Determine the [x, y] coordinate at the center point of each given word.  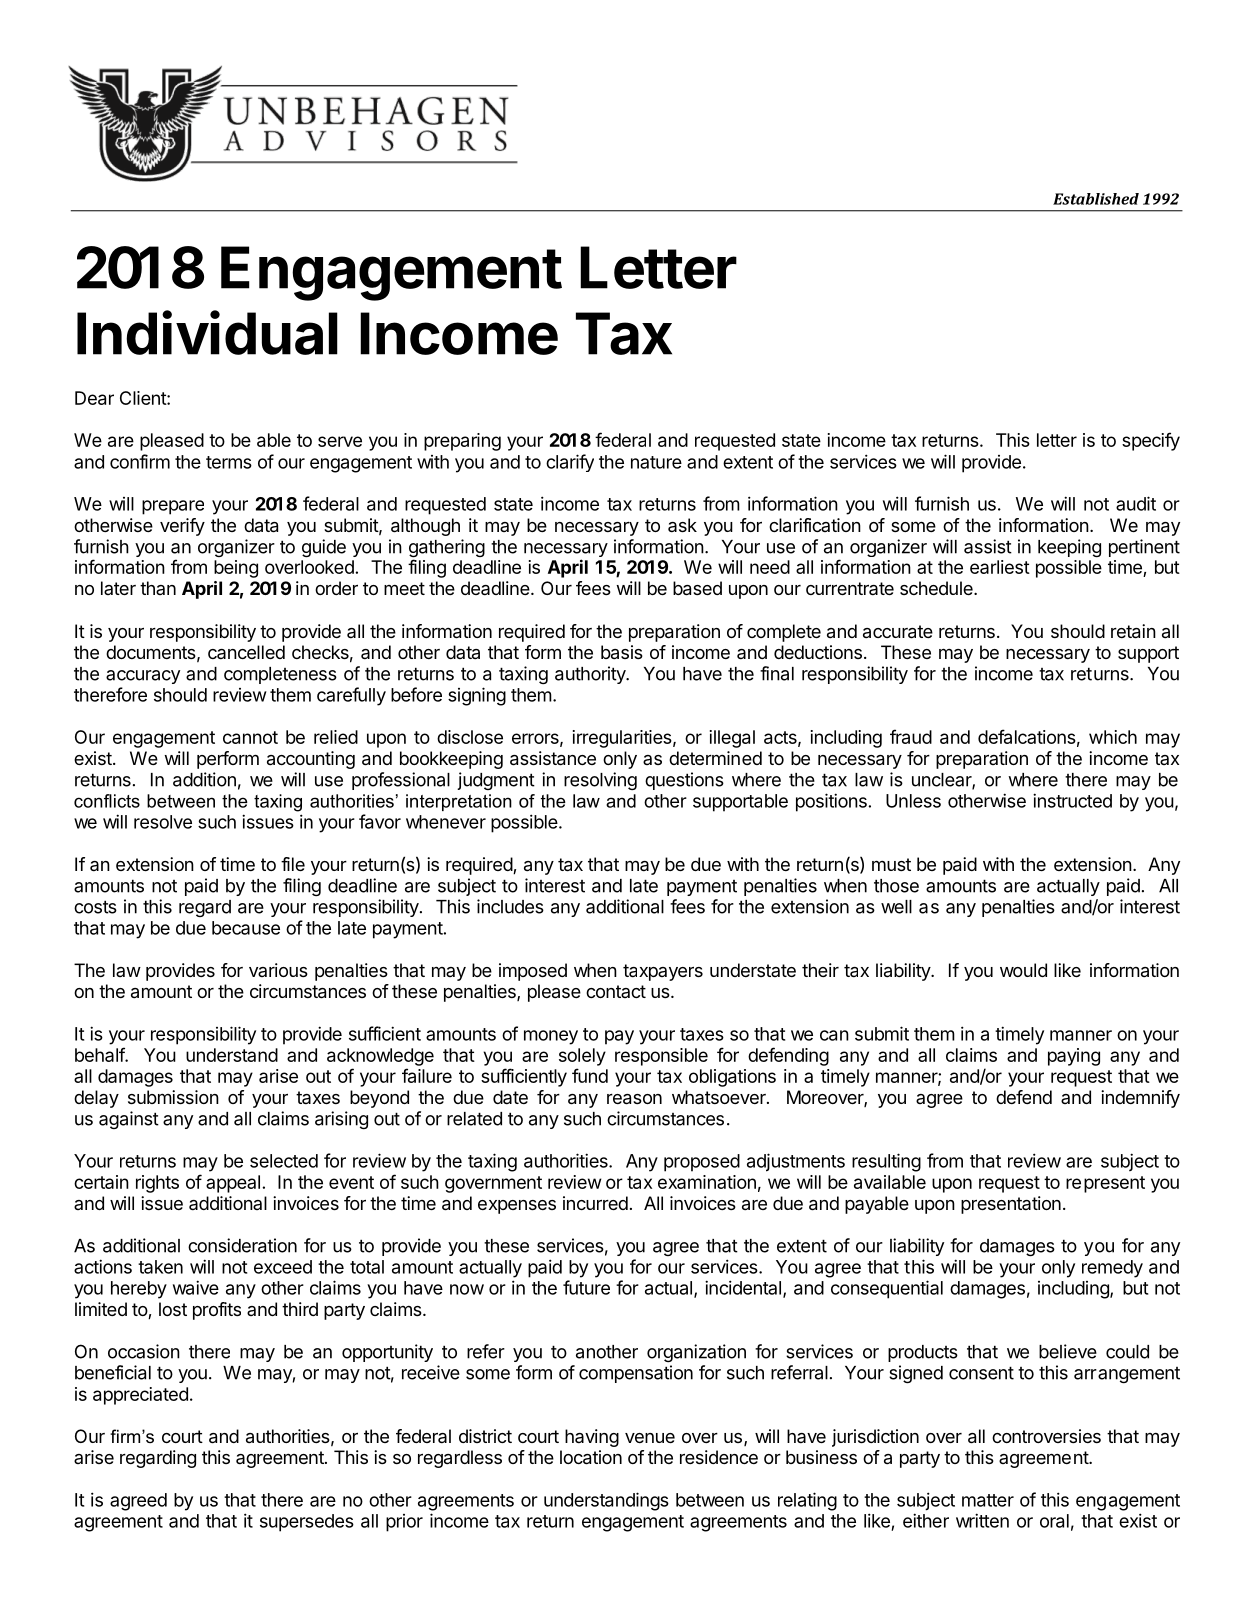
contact [616, 991]
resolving [600, 781]
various [278, 970]
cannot [250, 737]
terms [229, 462]
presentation [1011, 1205]
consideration [242, 1245]
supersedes [307, 1523]
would [1023, 970]
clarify [570, 463]
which [1113, 737]
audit [1136, 503]
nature [656, 462]
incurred [595, 1203]
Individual [207, 332]
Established [1096, 199]
